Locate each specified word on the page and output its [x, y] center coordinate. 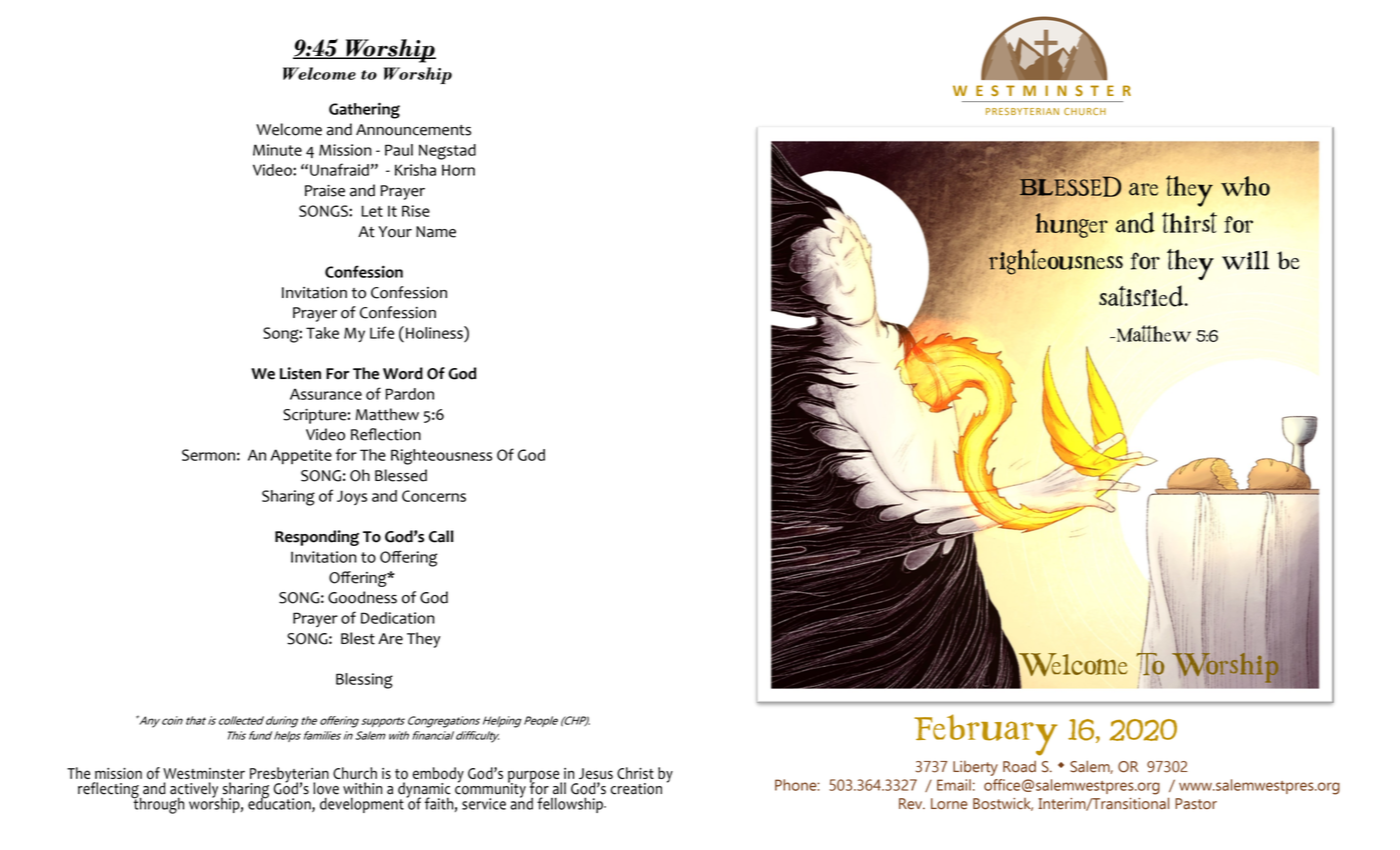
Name [436, 232]
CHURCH [1085, 111]
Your [395, 232]
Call [441, 536]
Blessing [364, 681]
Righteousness [441, 457]
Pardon [410, 394]
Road [1019, 767]
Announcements [413, 130]
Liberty [975, 768]
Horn [458, 170]
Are [390, 639]
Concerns [434, 496]
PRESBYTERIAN [1022, 111]
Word [403, 373]
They [423, 640]
